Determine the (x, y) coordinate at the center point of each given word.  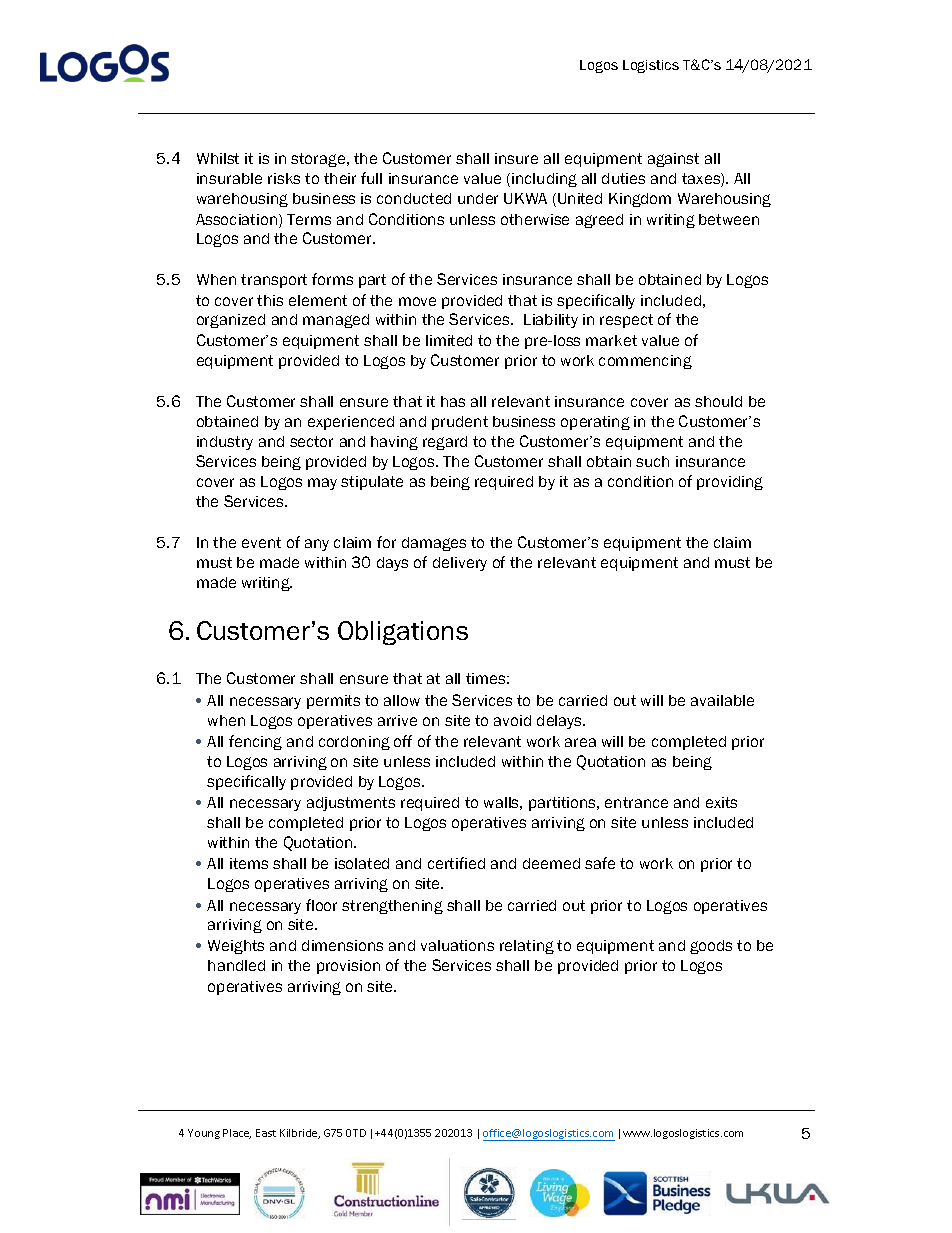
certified (456, 863)
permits (333, 702)
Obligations (403, 633)
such (652, 461)
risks (284, 178)
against (673, 160)
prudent (460, 423)
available (722, 700)
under (478, 198)
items (249, 863)
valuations (457, 945)
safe (600, 863)
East (266, 1133)
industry (225, 443)
